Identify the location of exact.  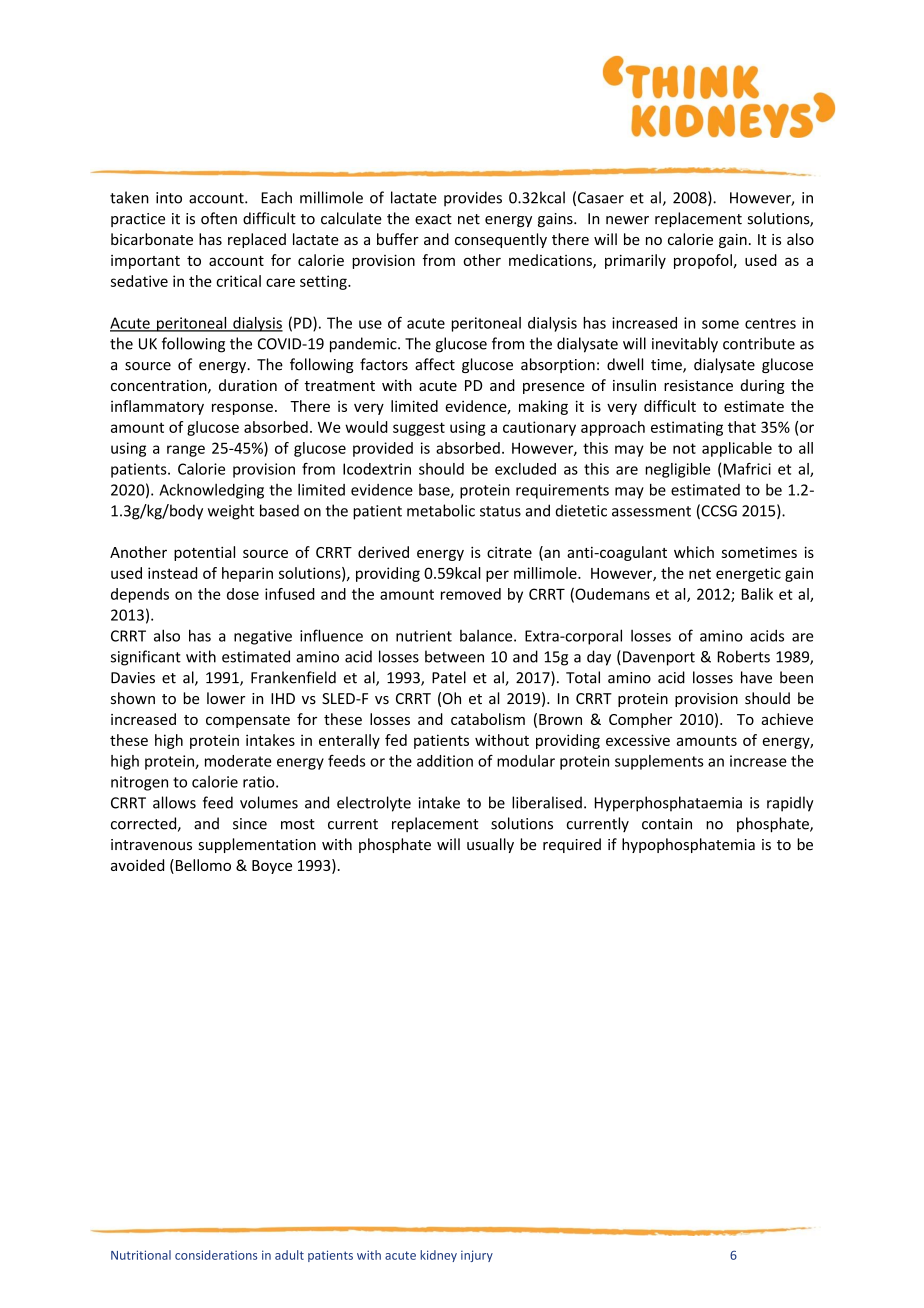
(433, 219).
